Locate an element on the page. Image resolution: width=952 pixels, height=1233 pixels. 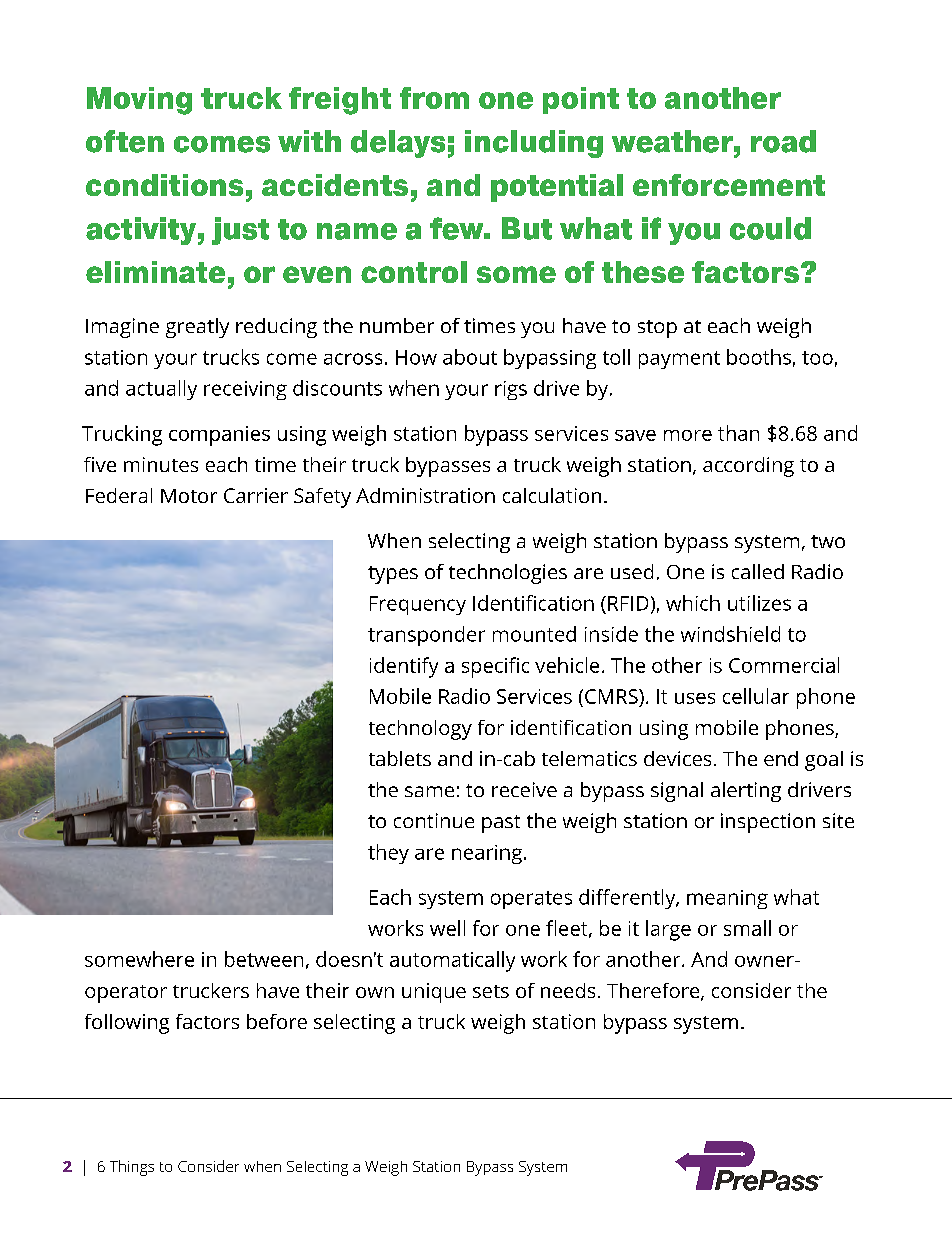
well is located at coordinates (447, 928).
